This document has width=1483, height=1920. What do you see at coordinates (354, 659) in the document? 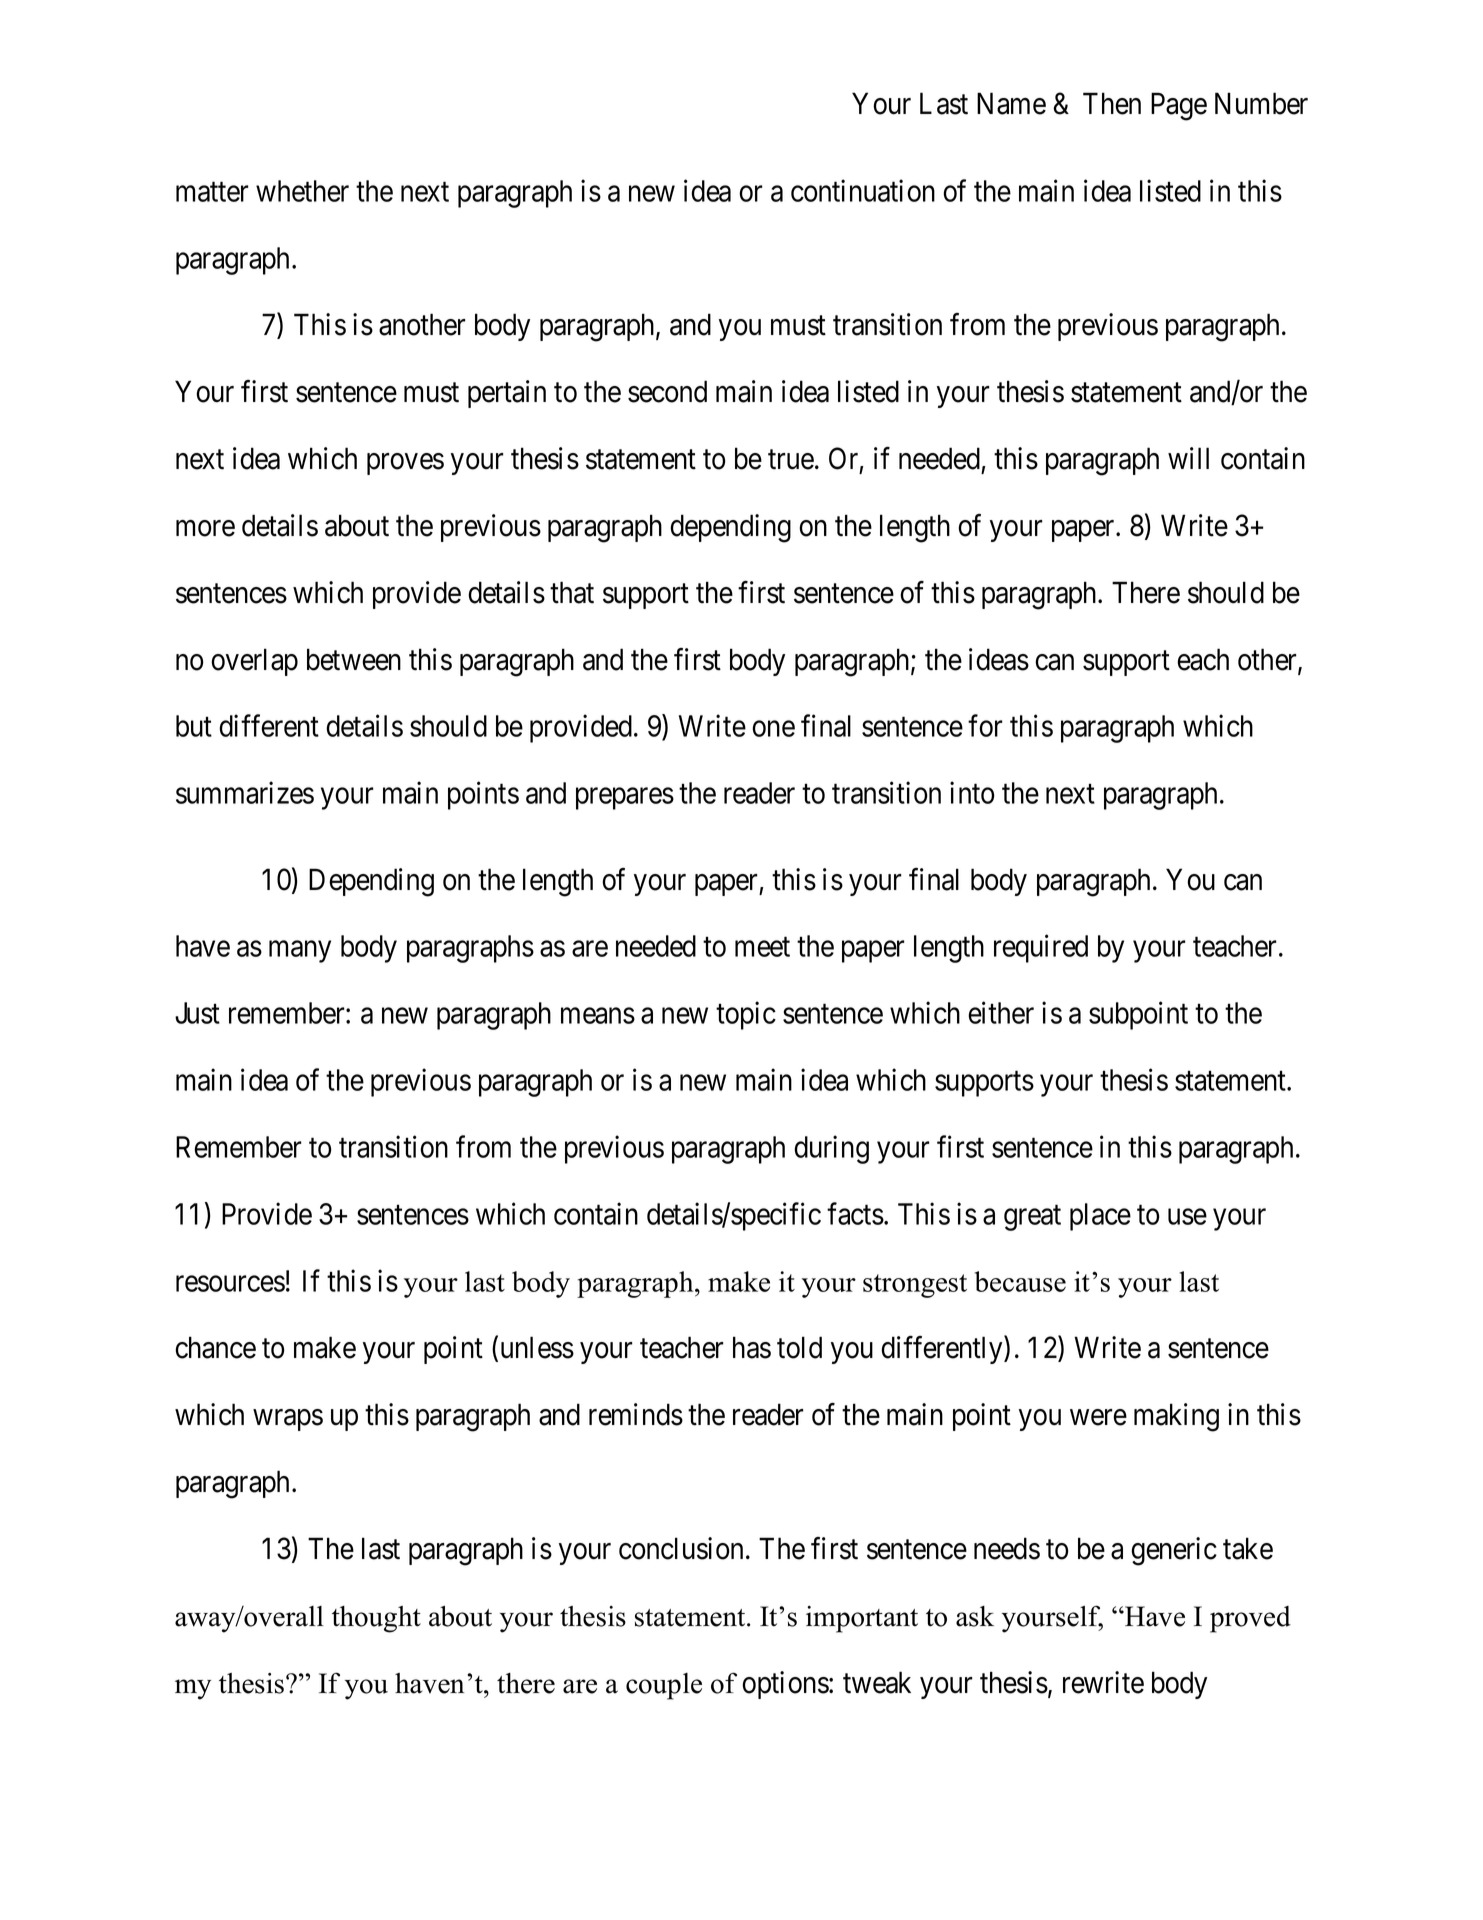
I see `between` at bounding box center [354, 659].
